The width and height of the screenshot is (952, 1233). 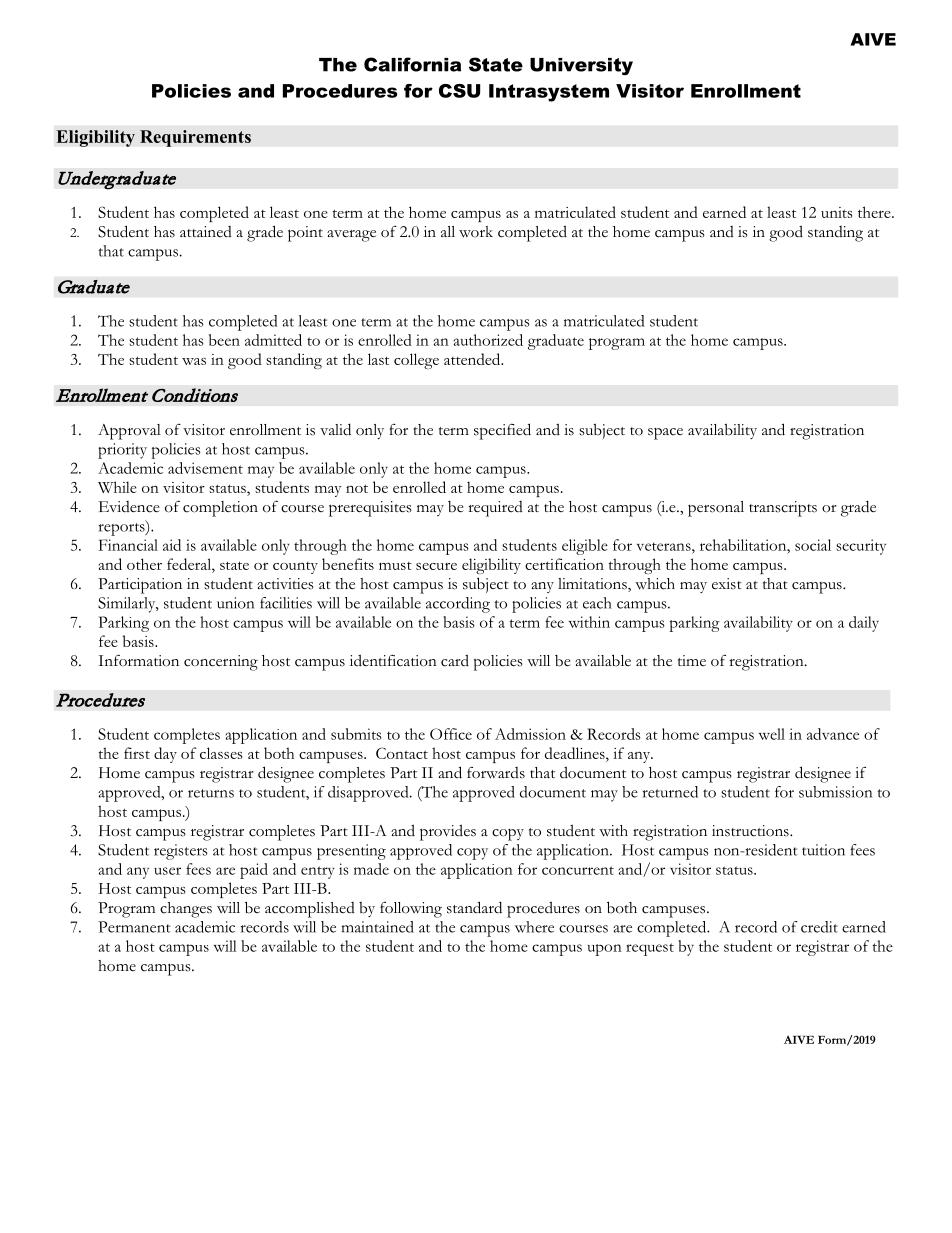 What do you see at coordinates (195, 138) in the screenshot?
I see `Requirements` at bounding box center [195, 138].
